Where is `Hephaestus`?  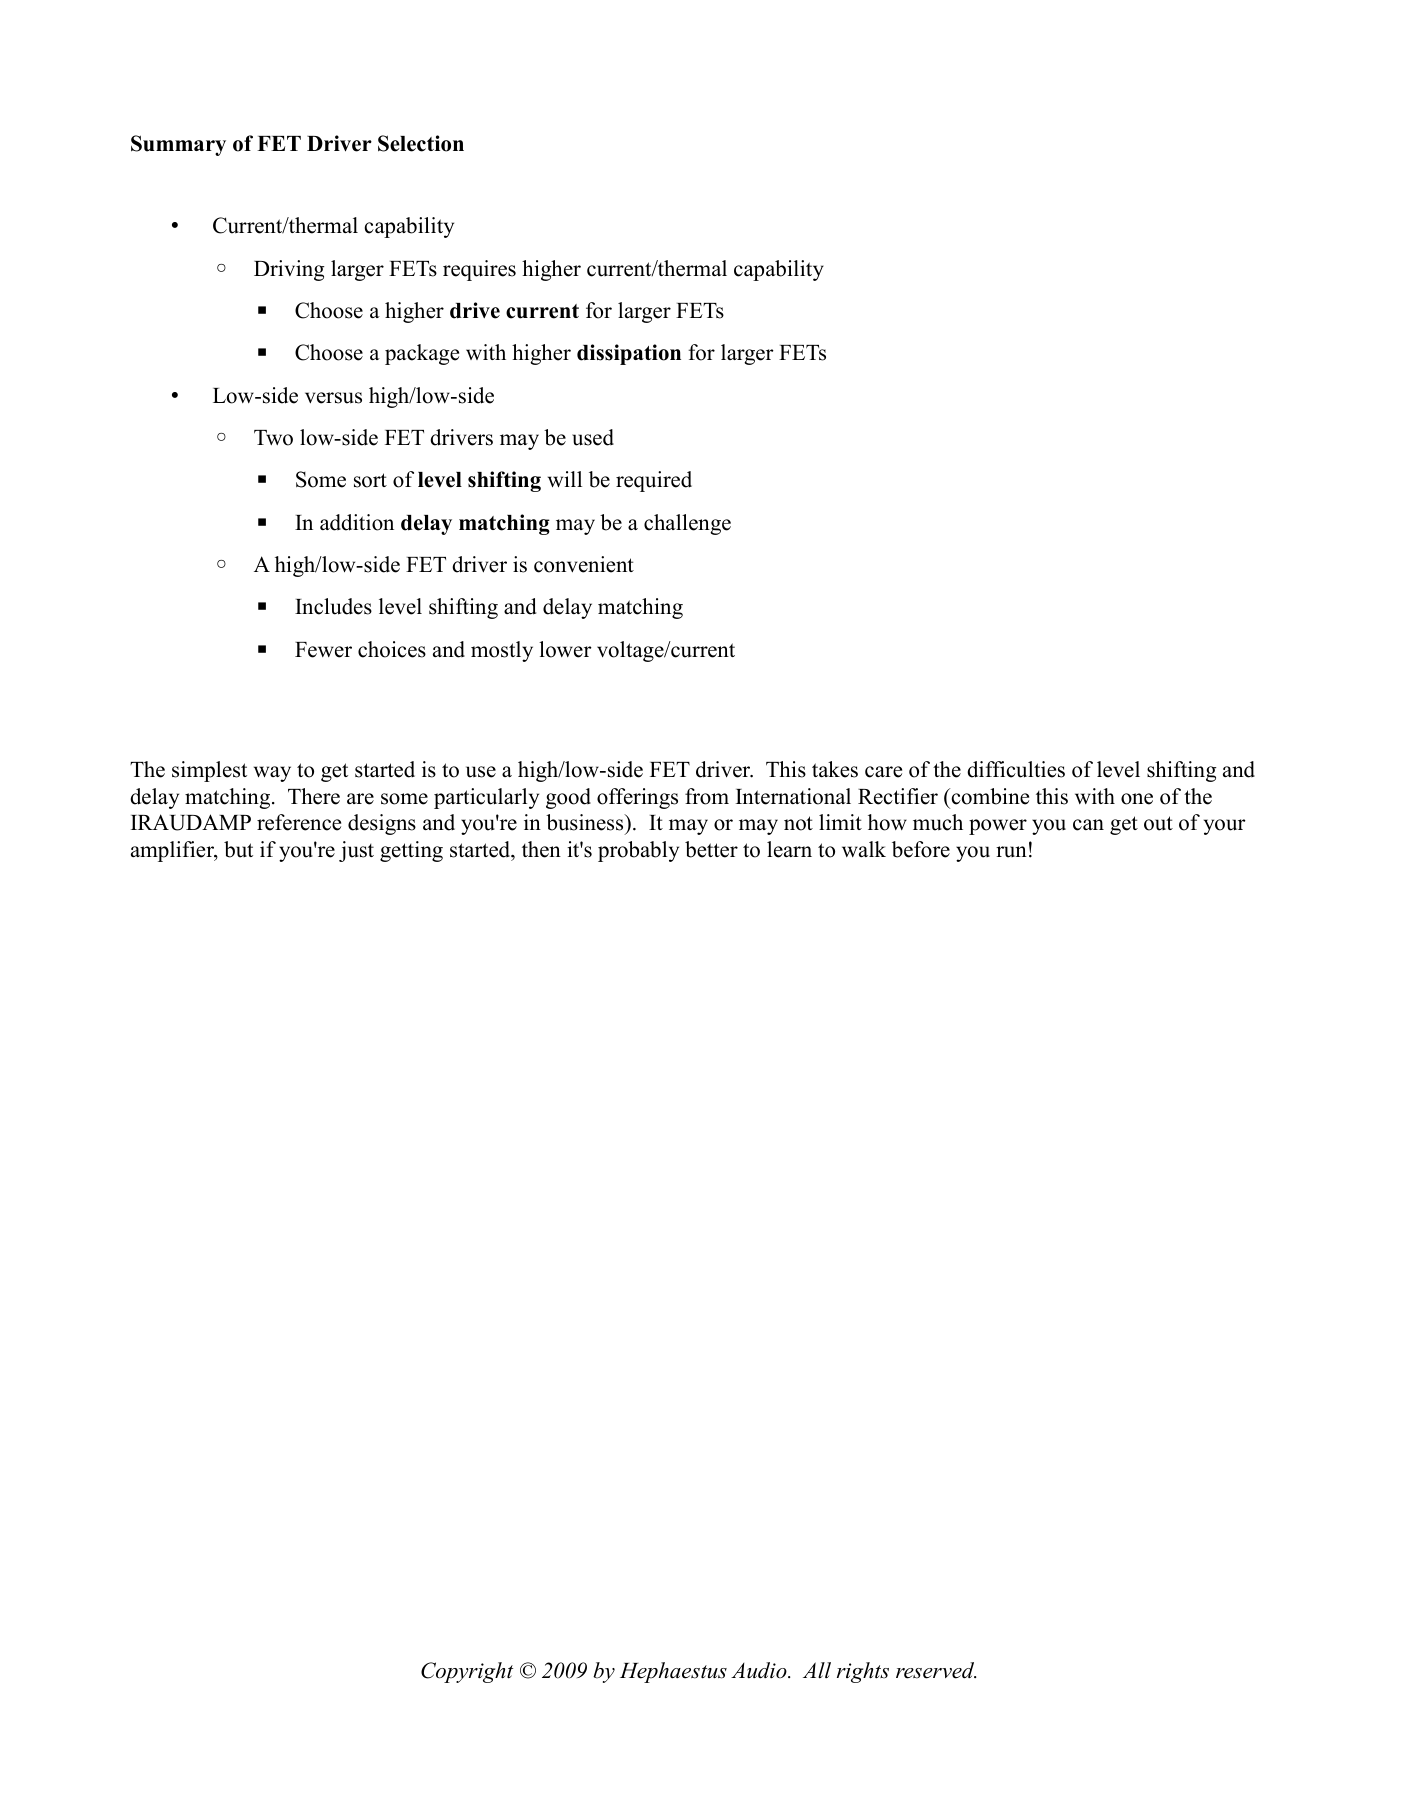 Hephaestus is located at coordinates (673, 1672).
